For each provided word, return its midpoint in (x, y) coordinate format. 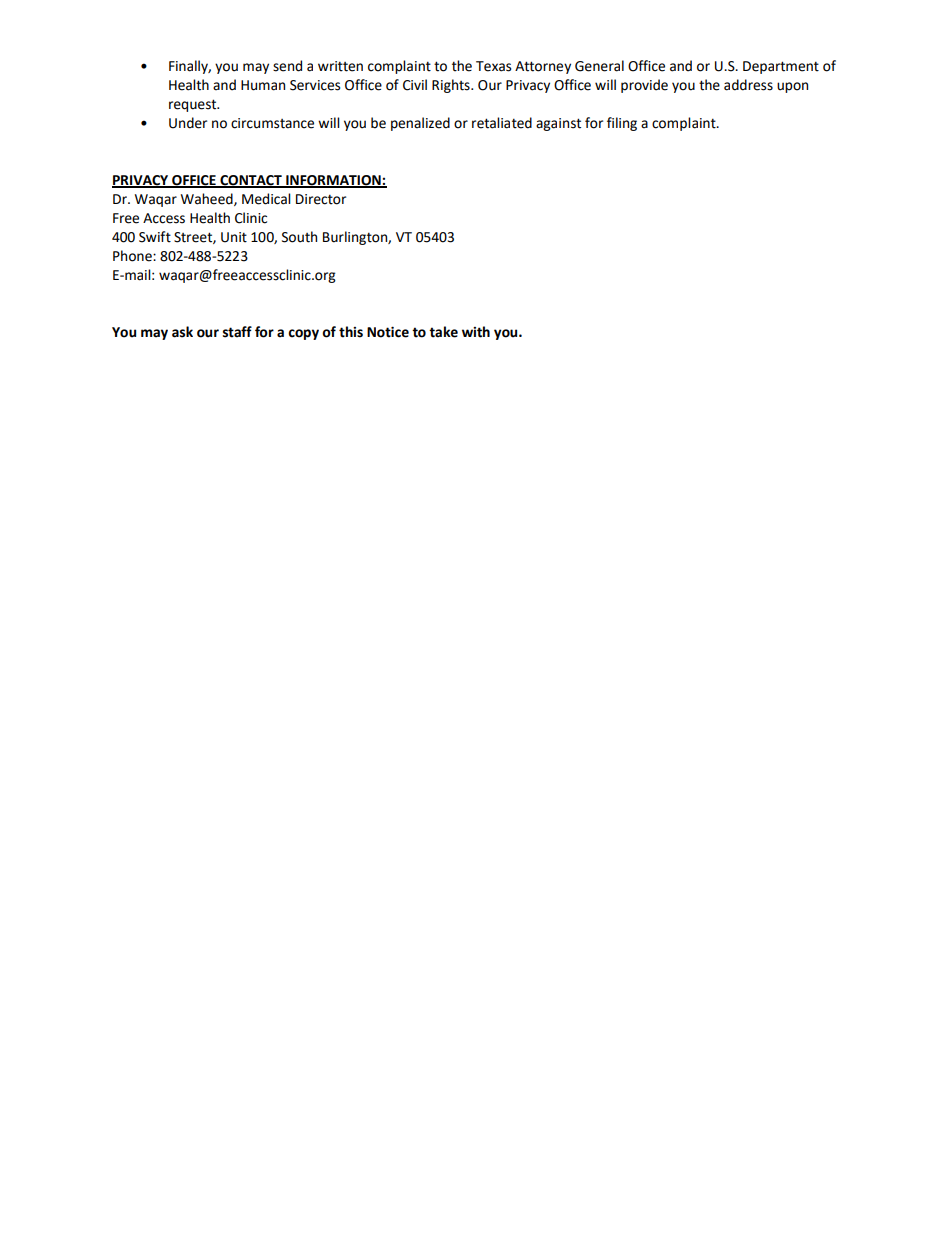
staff (237, 332)
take (443, 332)
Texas (493, 66)
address (748, 85)
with (476, 332)
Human (263, 85)
